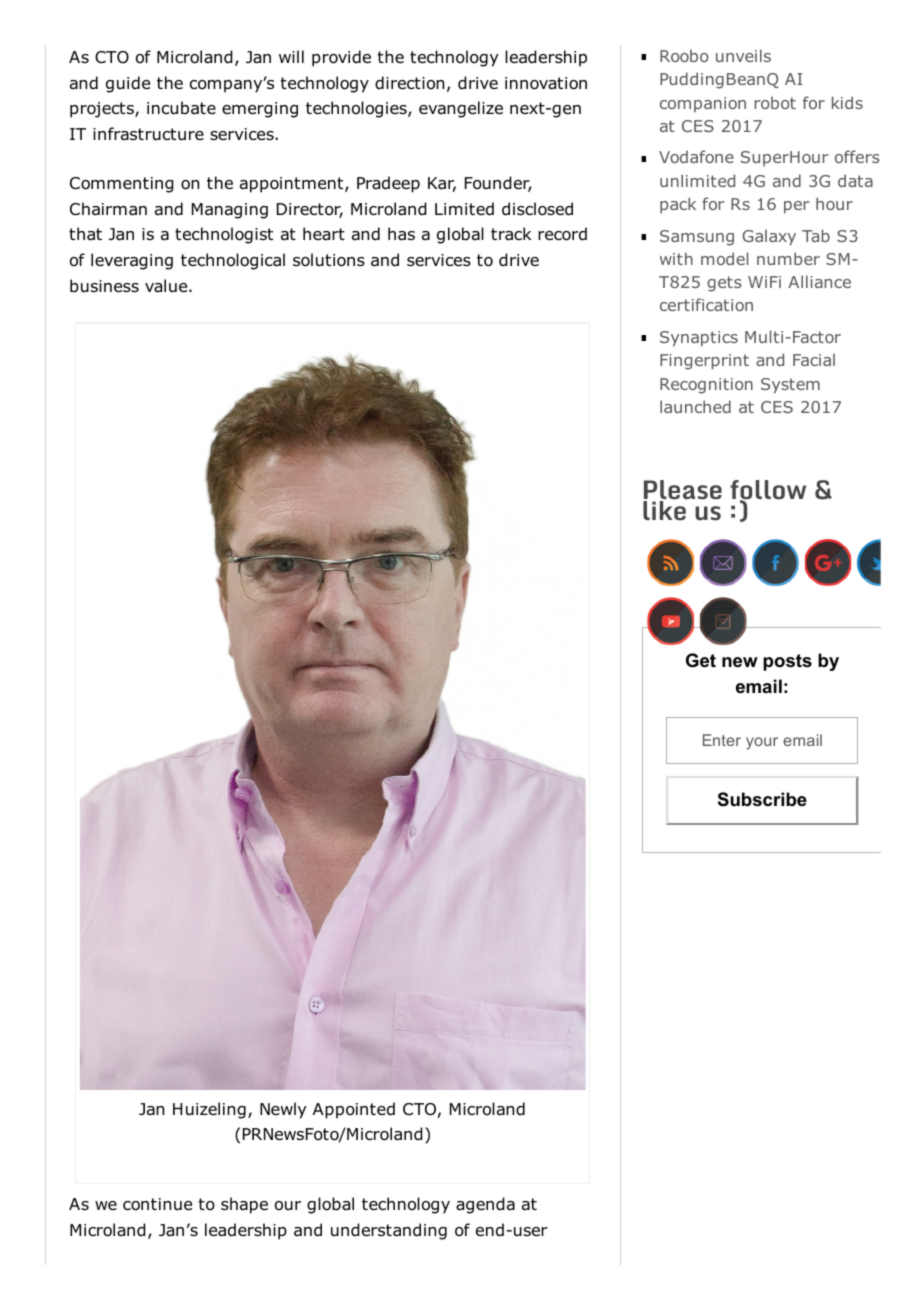  I want to click on continue, so click(157, 1204).
